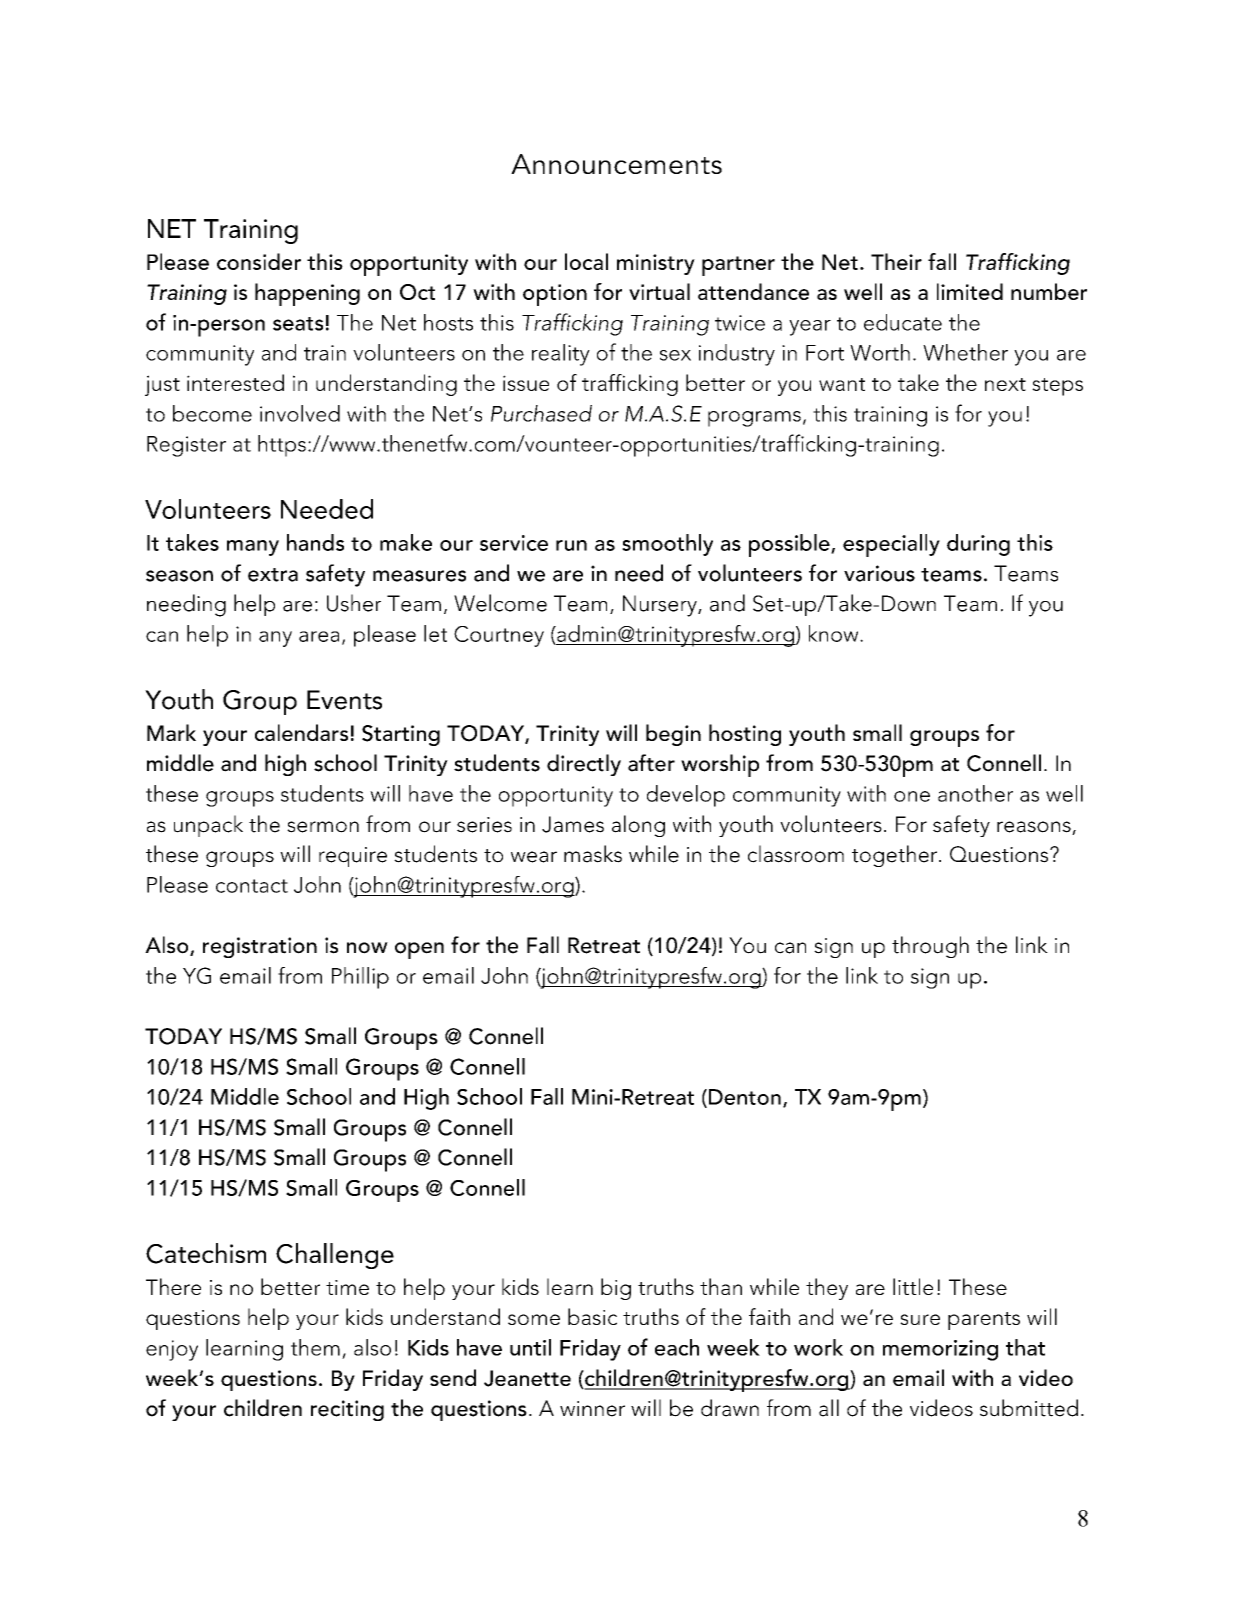 The height and width of the screenshot is (1598, 1234). I want to click on them, so click(315, 1347).
